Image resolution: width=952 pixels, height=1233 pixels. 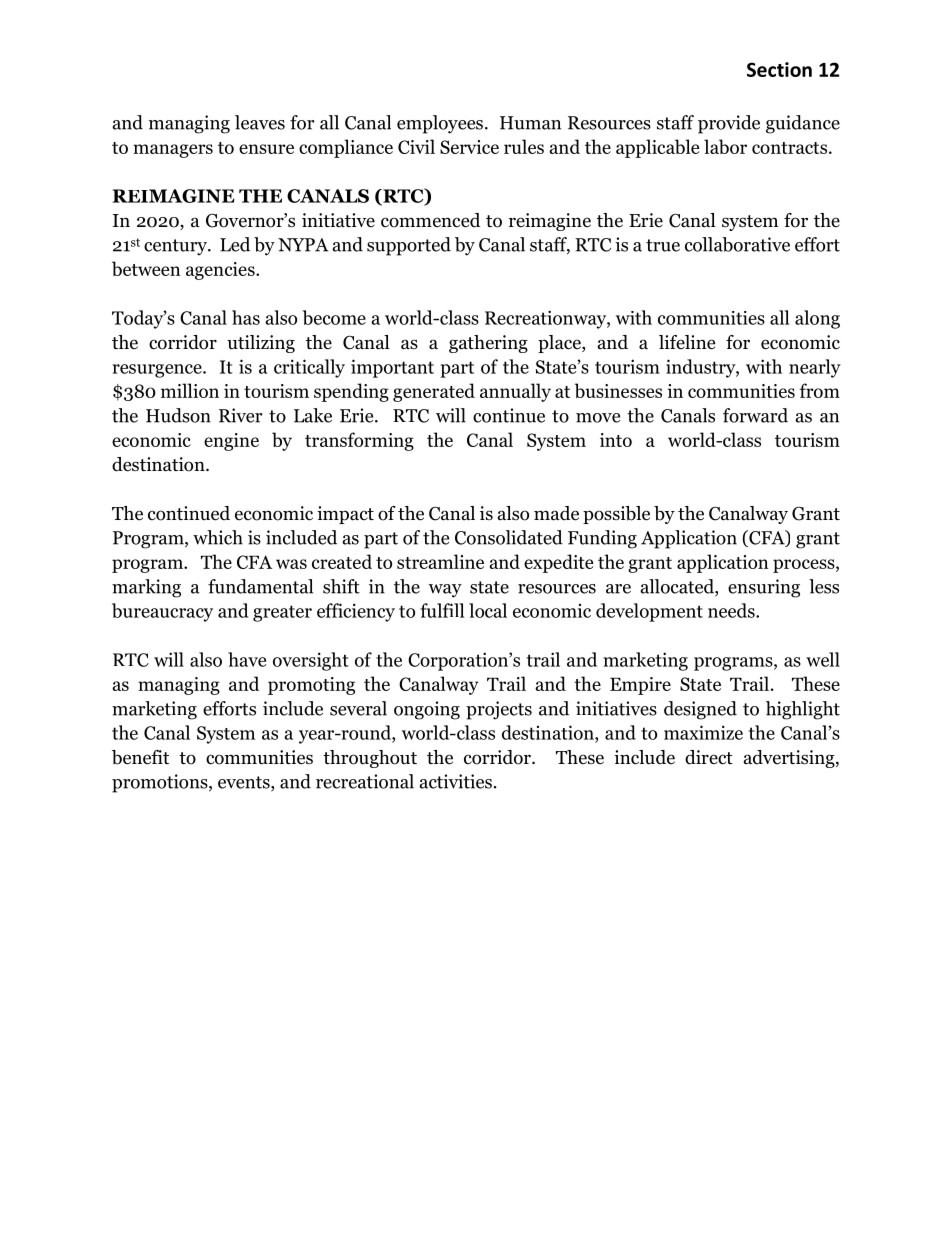 What do you see at coordinates (515, 392) in the document?
I see `annually` at bounding box center [515, 392].
